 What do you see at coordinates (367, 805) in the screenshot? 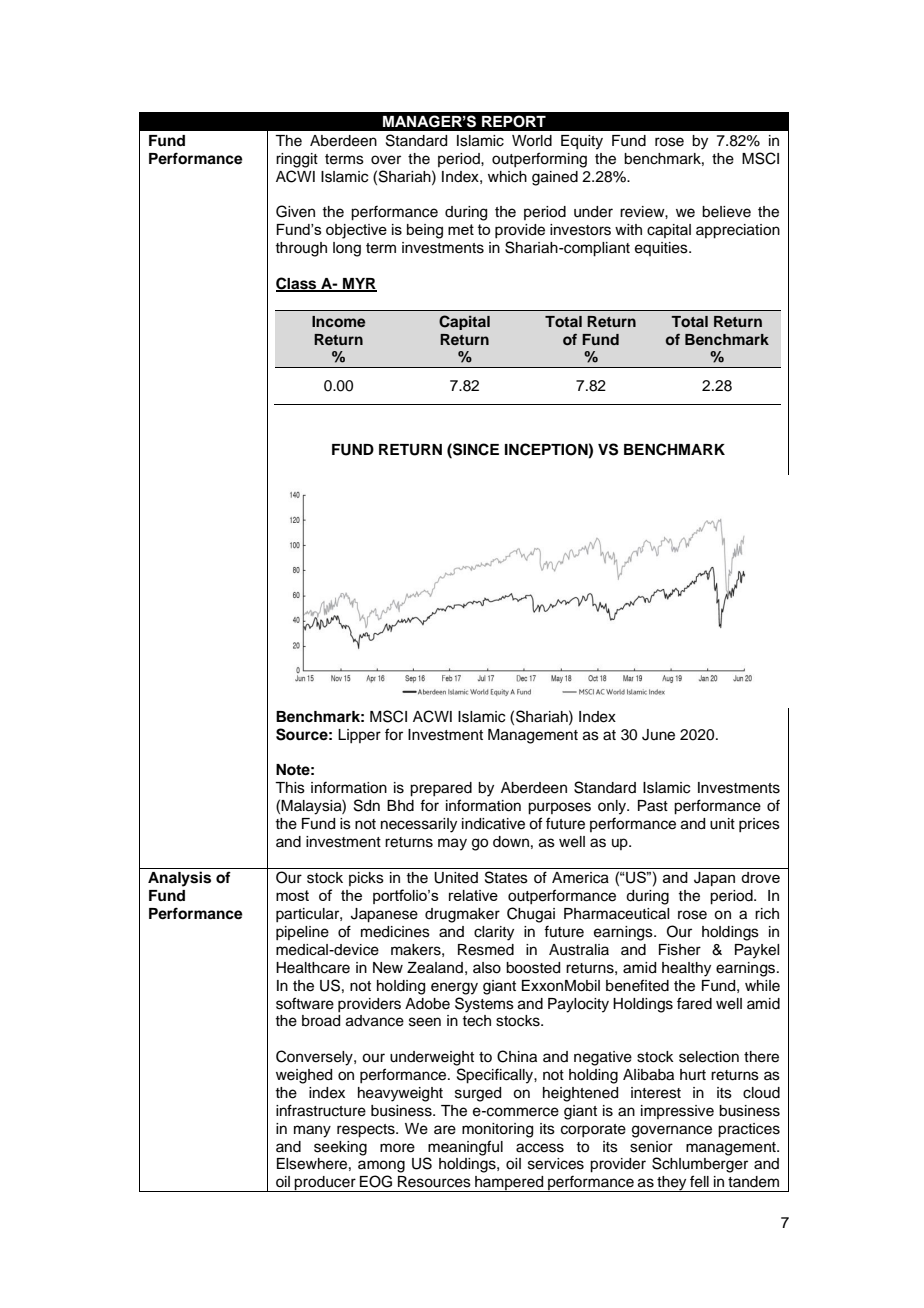
I see `Sdn` at bounding box center [367, 805].
